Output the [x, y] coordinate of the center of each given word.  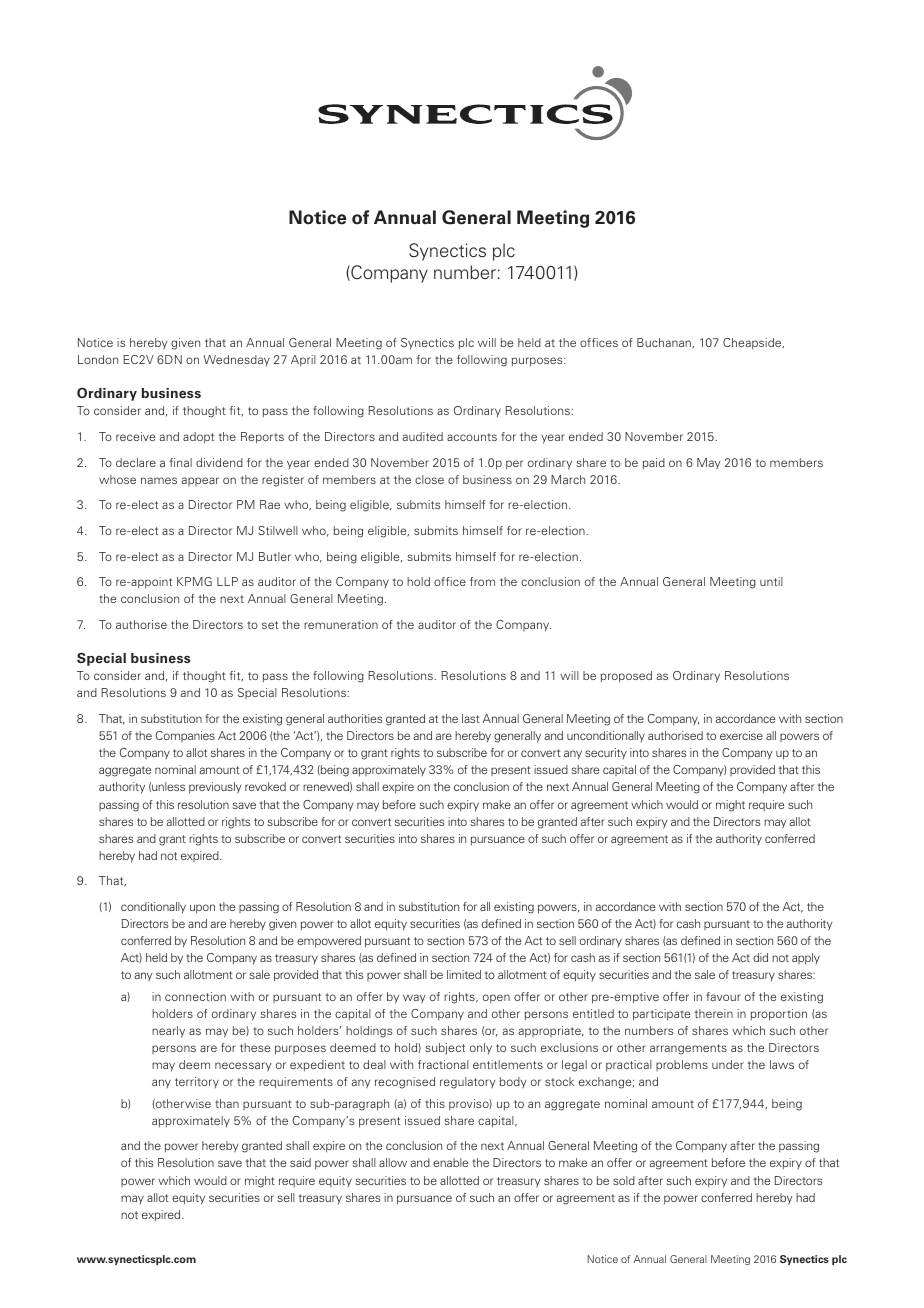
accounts [472, 437]
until [771, 581]
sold [624, 1180]
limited [464, 974]
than [227, 1103]
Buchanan [665, 343]
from [482, 581]
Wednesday [236, 360]
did [760, 957]
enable [450, 1162]
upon [202, 909]
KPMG [194, 581]
